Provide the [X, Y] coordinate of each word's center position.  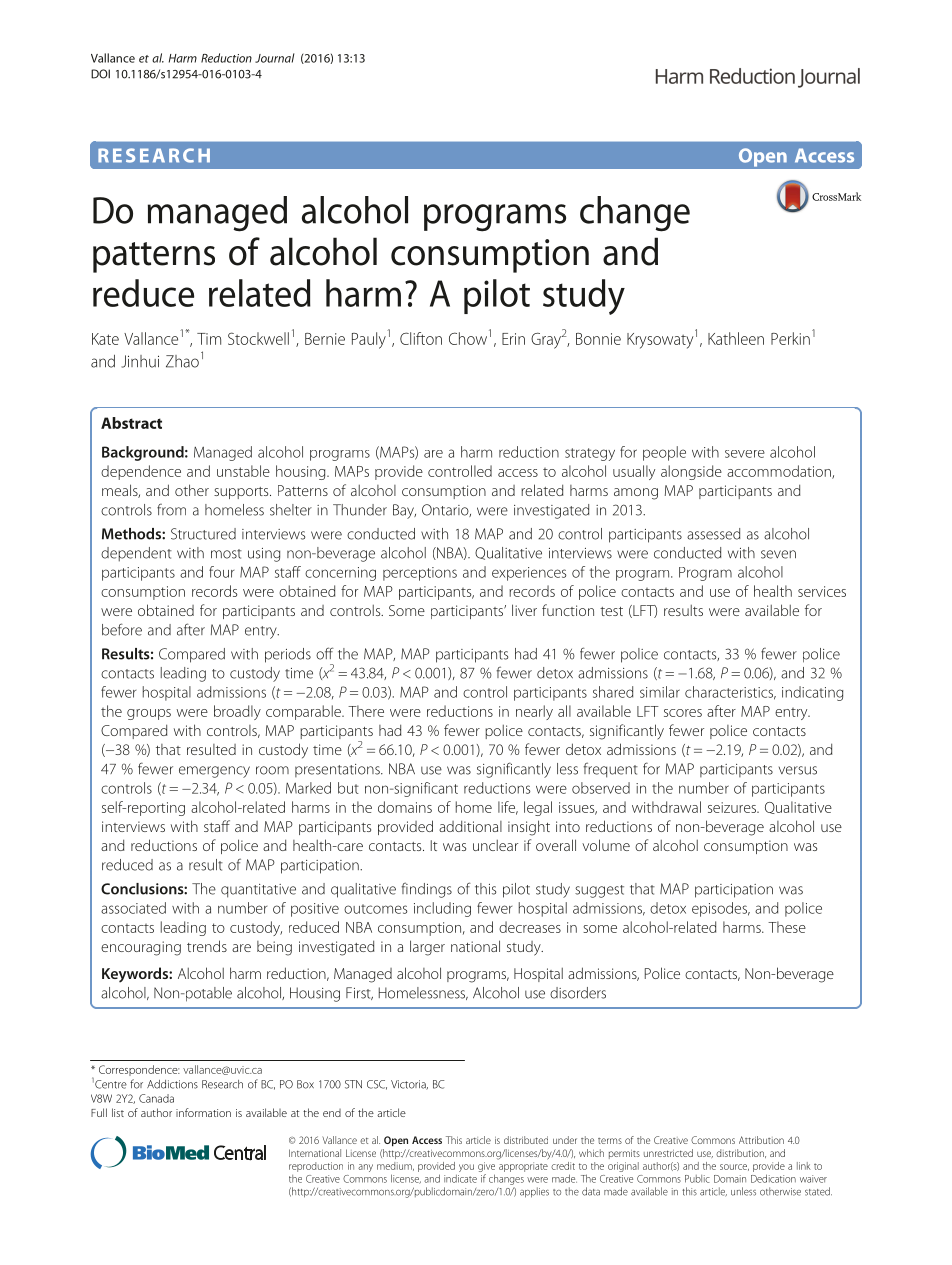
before [122, 629]
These [787, 927]
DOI [100, 74]
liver [524, 610]
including [442, 909]
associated [133, 908]
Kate [105, 339]
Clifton [421, 338]
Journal [274, 58]
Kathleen [736, 338]
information [203, 1112]
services [822, 591]
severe [745, 454]
